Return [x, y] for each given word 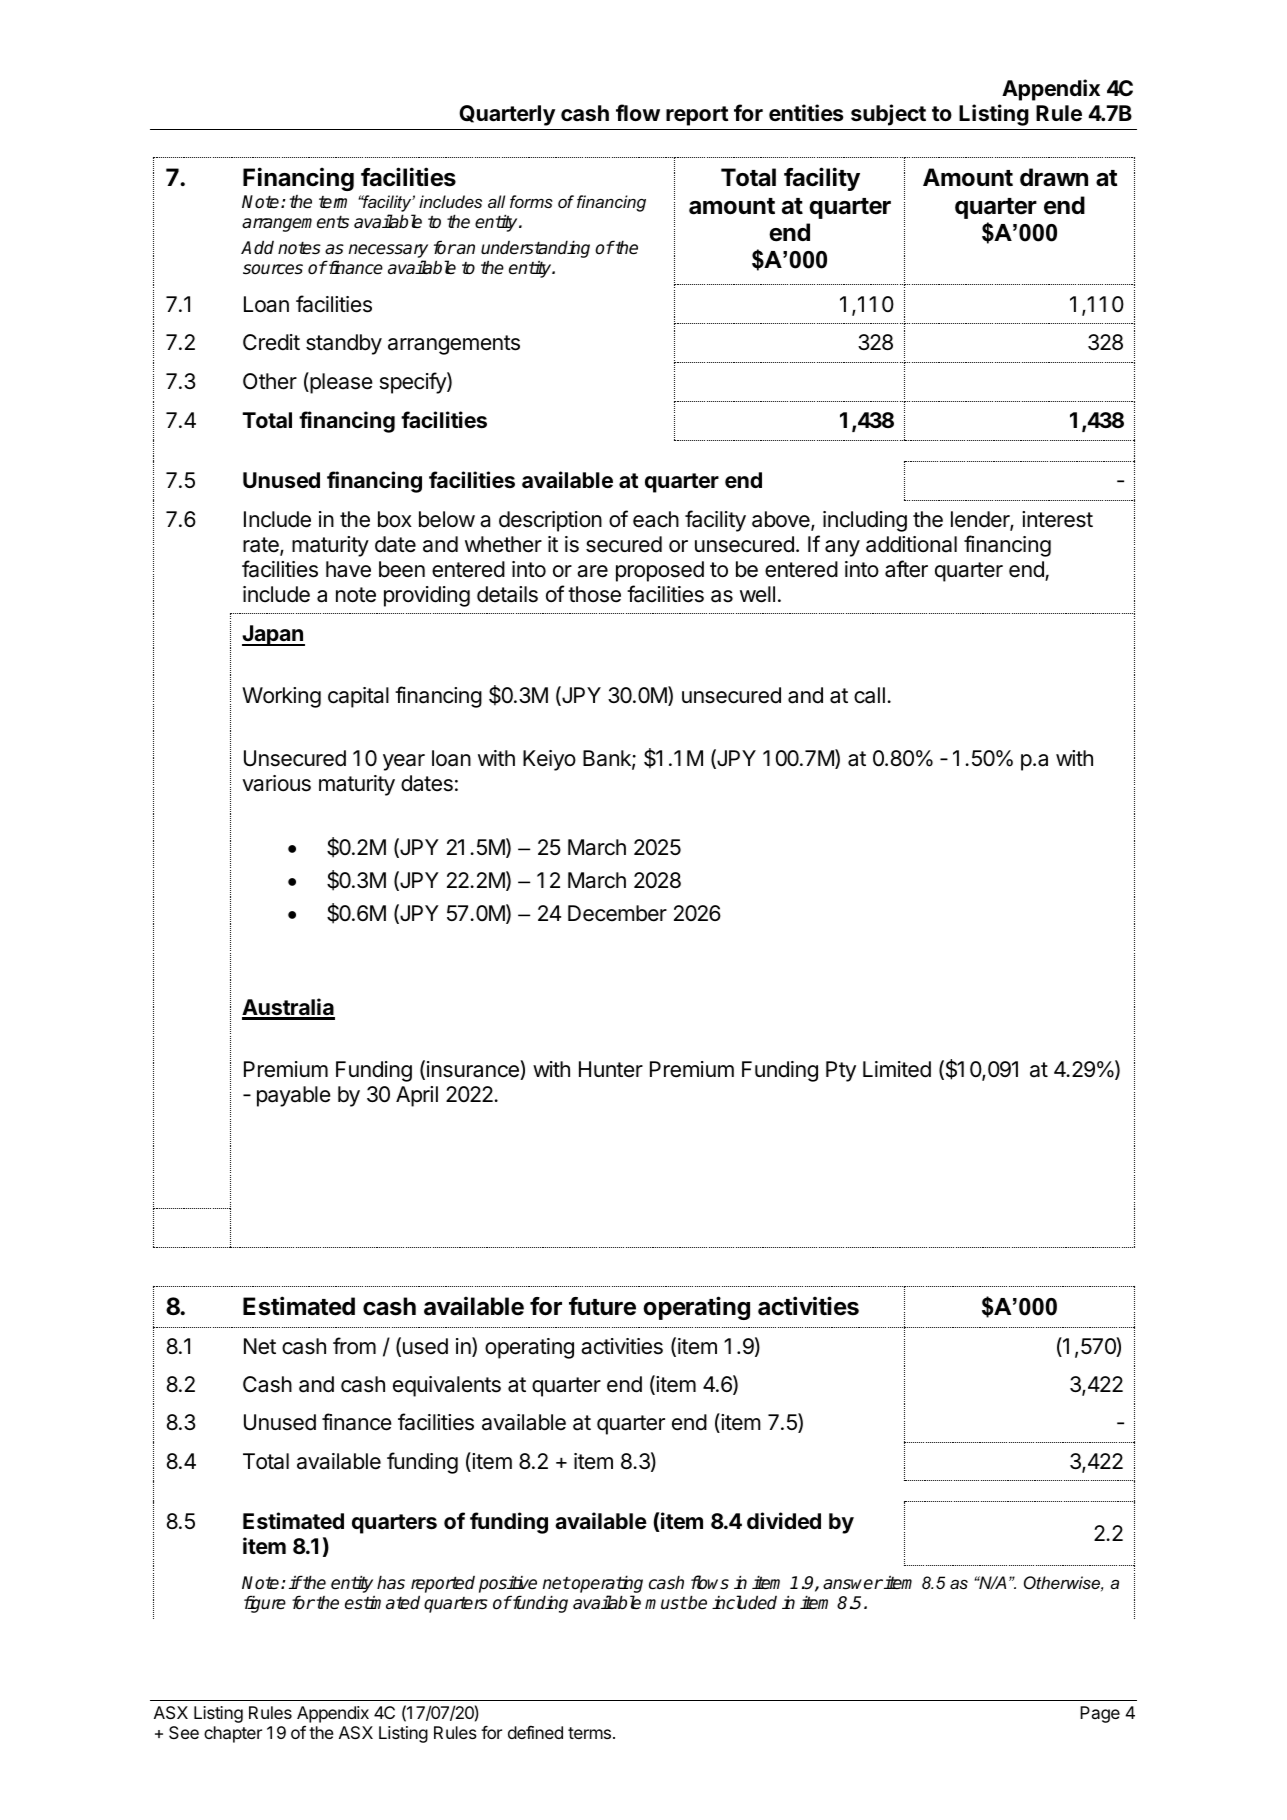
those [594, 594]
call [869, 695]
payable [294, 1096]
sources [273, 269]
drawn [1054, 177]
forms [531, 201]
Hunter [611, 1069]
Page [1100, 1714]
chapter [233, 1734]
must [666, 1603]
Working [281, 697]
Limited [897, 1069]
